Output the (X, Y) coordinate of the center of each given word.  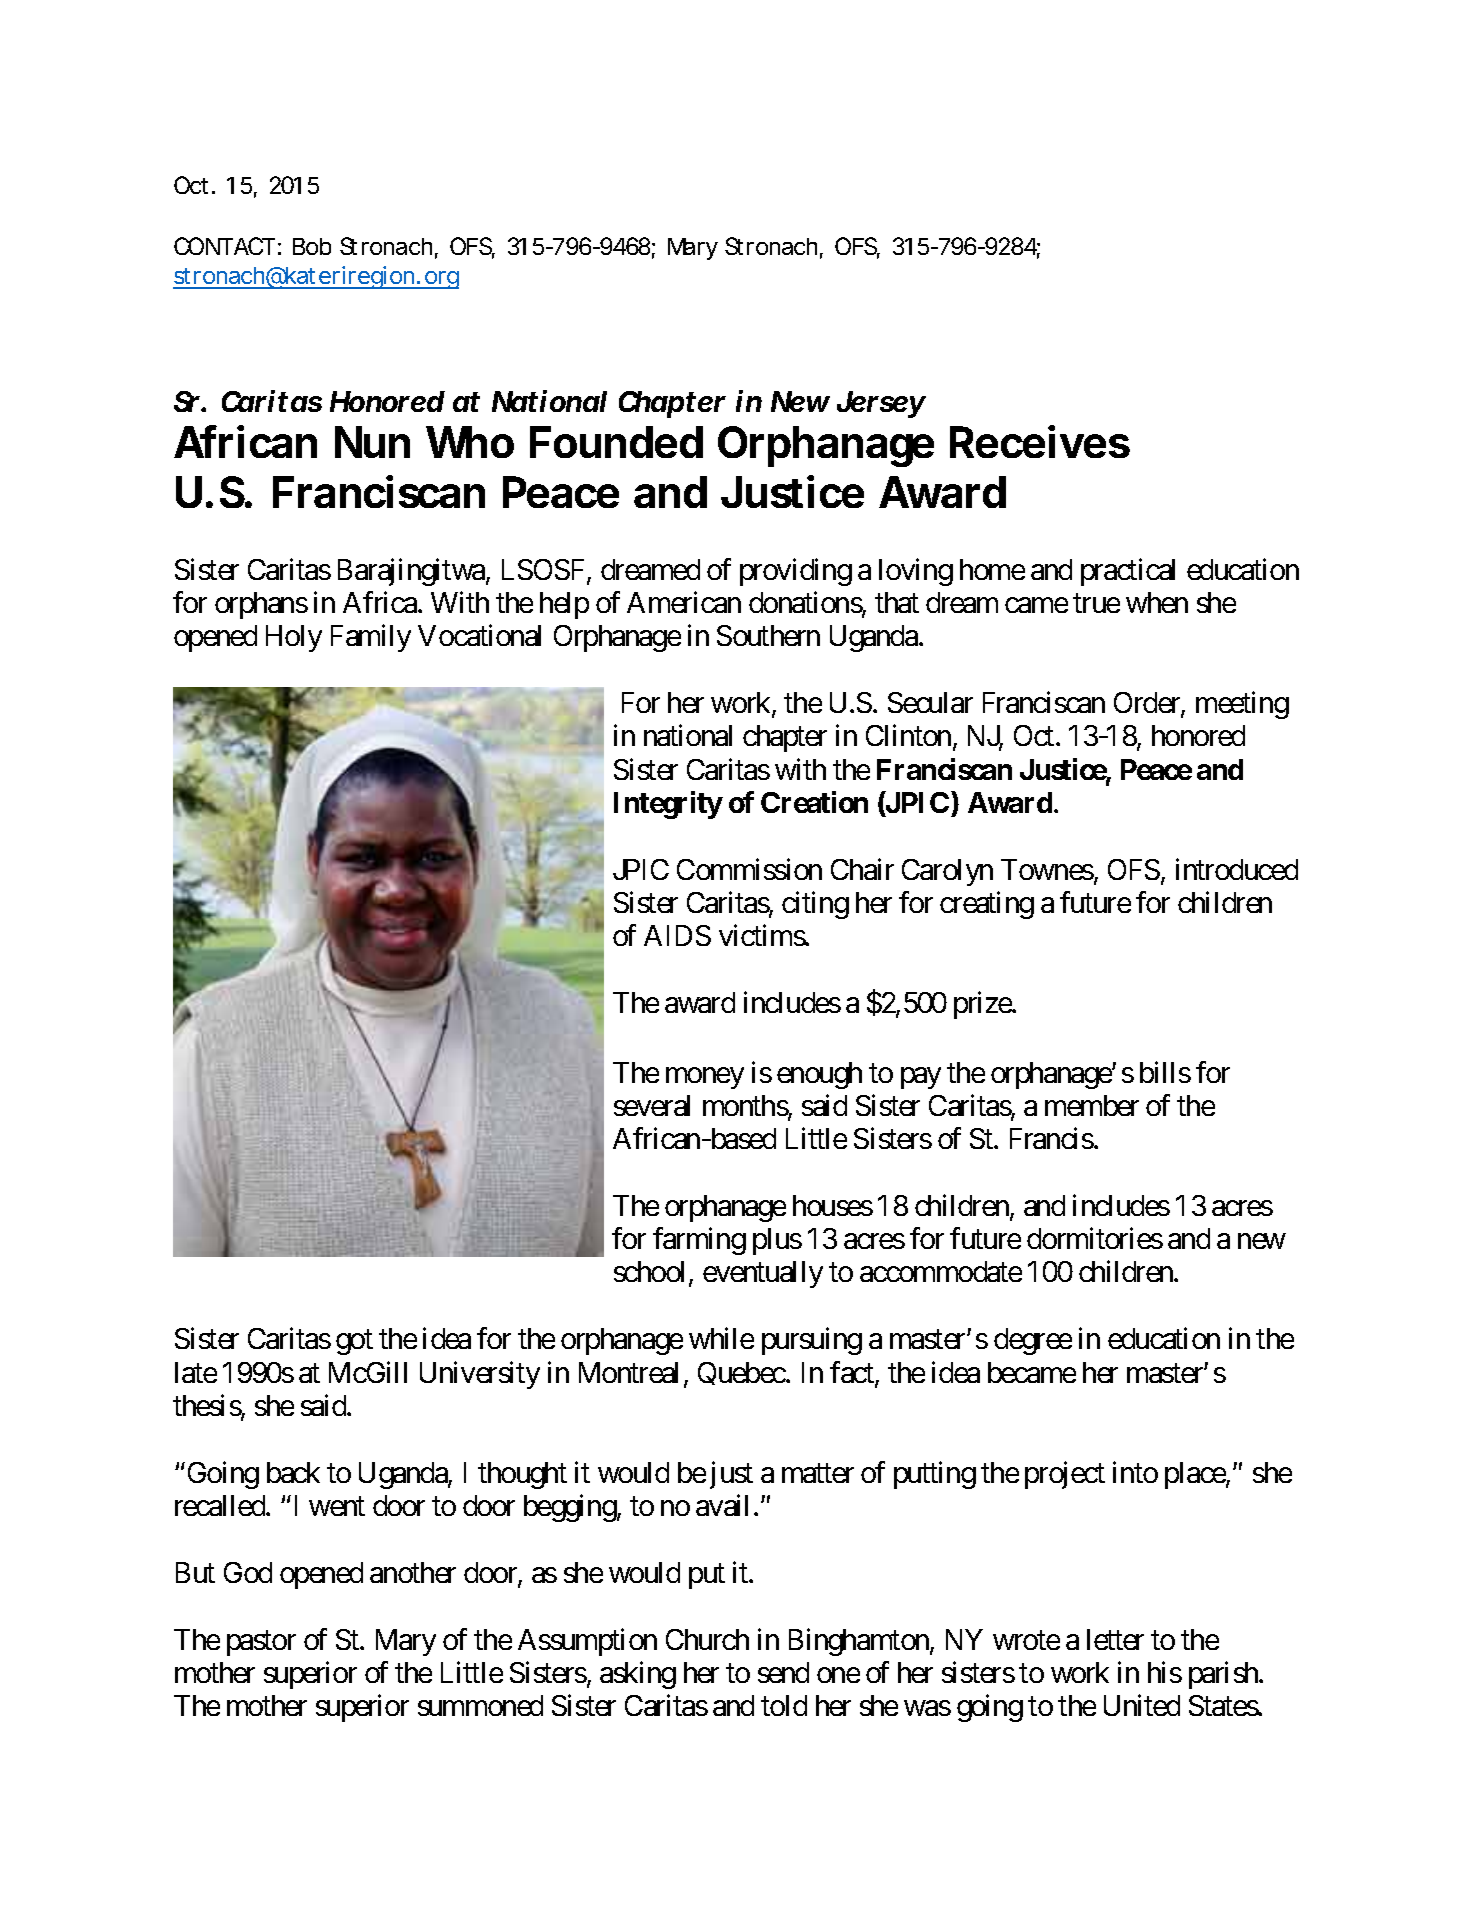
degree (1033, 1341)
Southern (768, 635)
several (652, 1105)
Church (707, 1639)
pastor (261, 1643)
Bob (312, 246)
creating (987, 905)
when (1157, 602)
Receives (1040, 441)
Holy (294, 638)
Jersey (881, 404)
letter (1115, 1639)
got (354, 1343)
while (721, 1338)
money (705, 1078)
